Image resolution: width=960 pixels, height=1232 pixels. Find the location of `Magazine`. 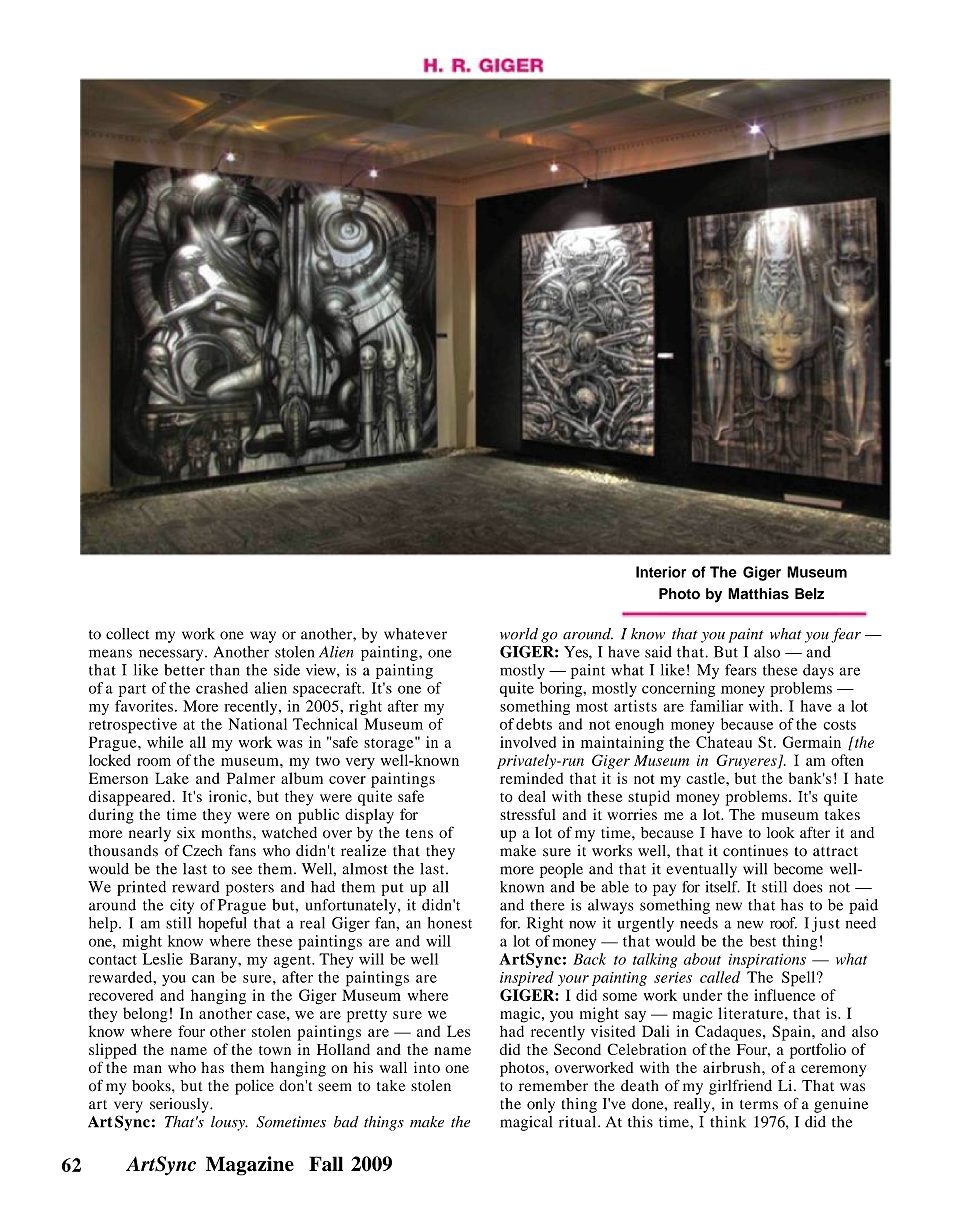

Magazine is located at coordinates (250, 1166).
